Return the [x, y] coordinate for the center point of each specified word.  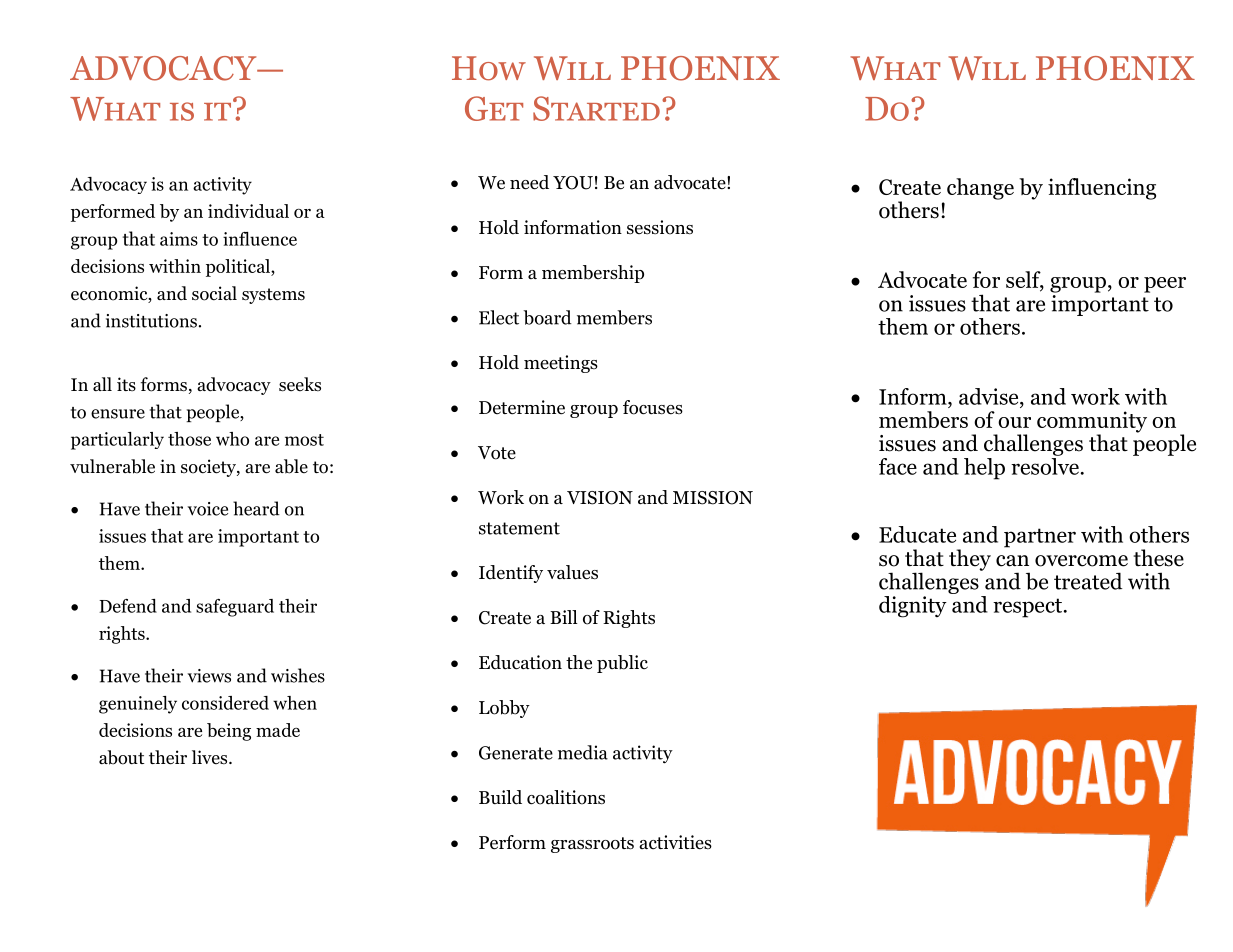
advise [990, 396]
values [572, 572]
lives [211, 757]
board [547, 317]
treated [1088, 581]
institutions [151, 321]
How [489, 68]
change [980, 189]
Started [596, 108]
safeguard [235, 608]
